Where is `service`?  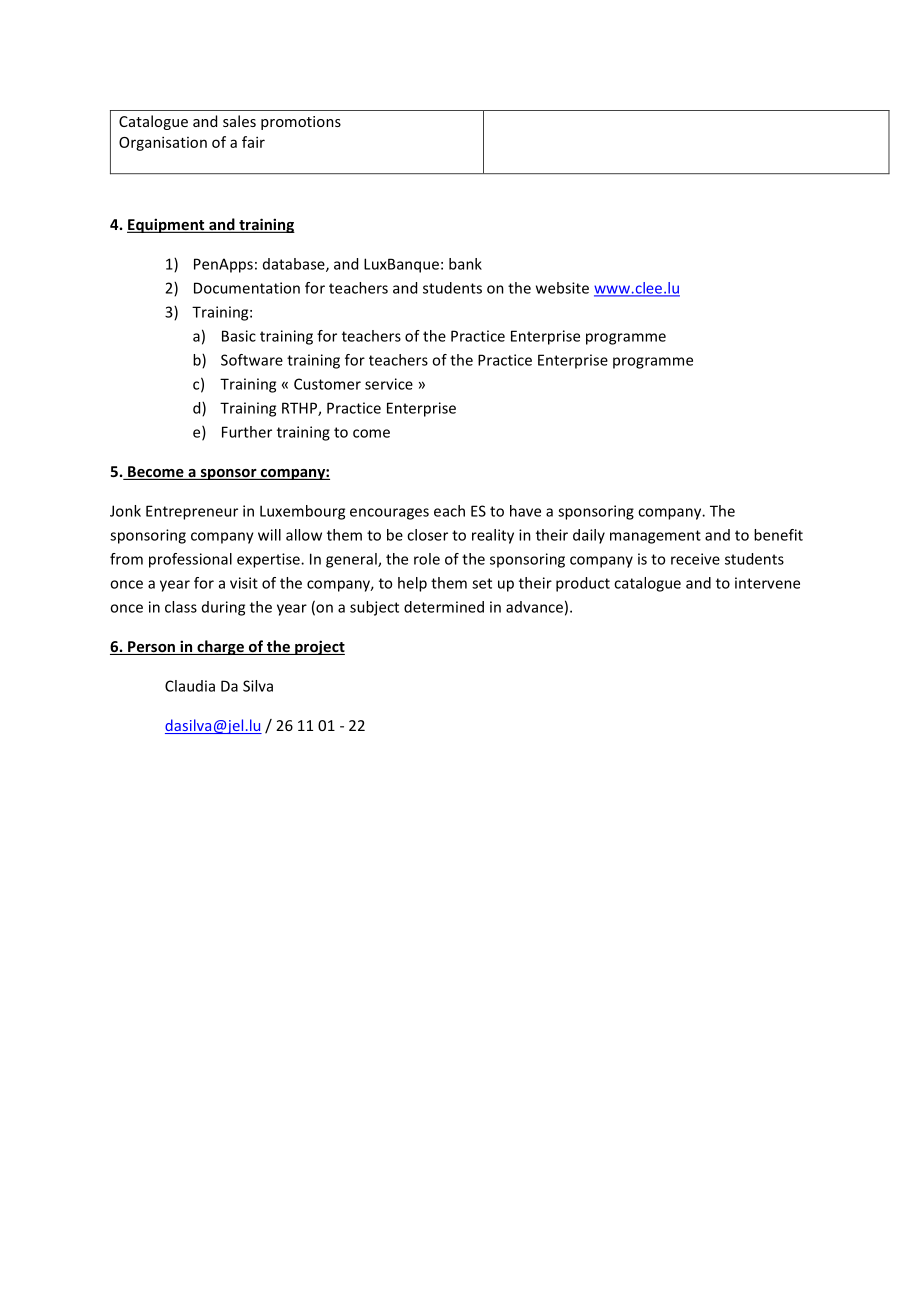
service is located at coordinates (389, 384).
